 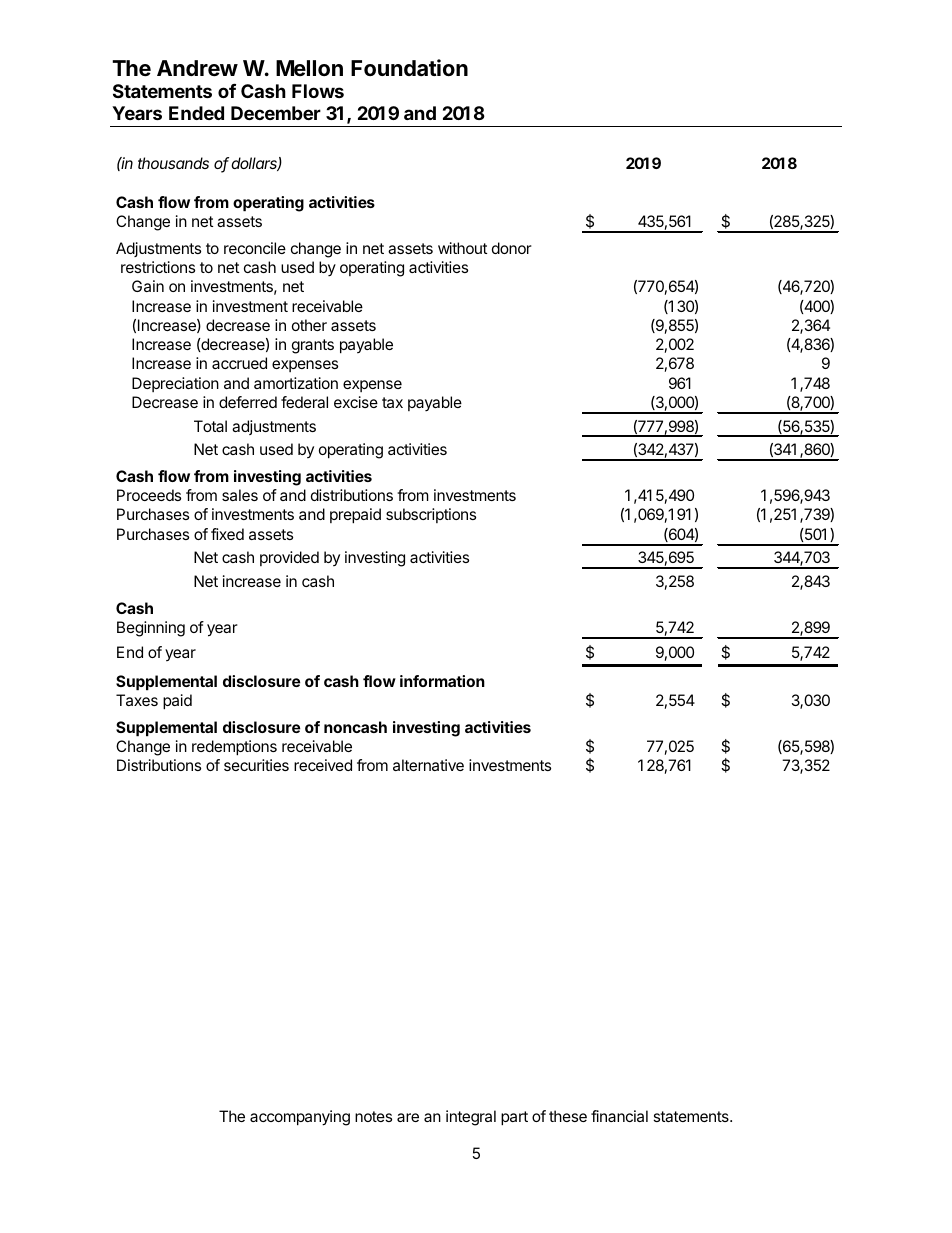 I want to click on accompanying, so click(x=300, y=1118).
